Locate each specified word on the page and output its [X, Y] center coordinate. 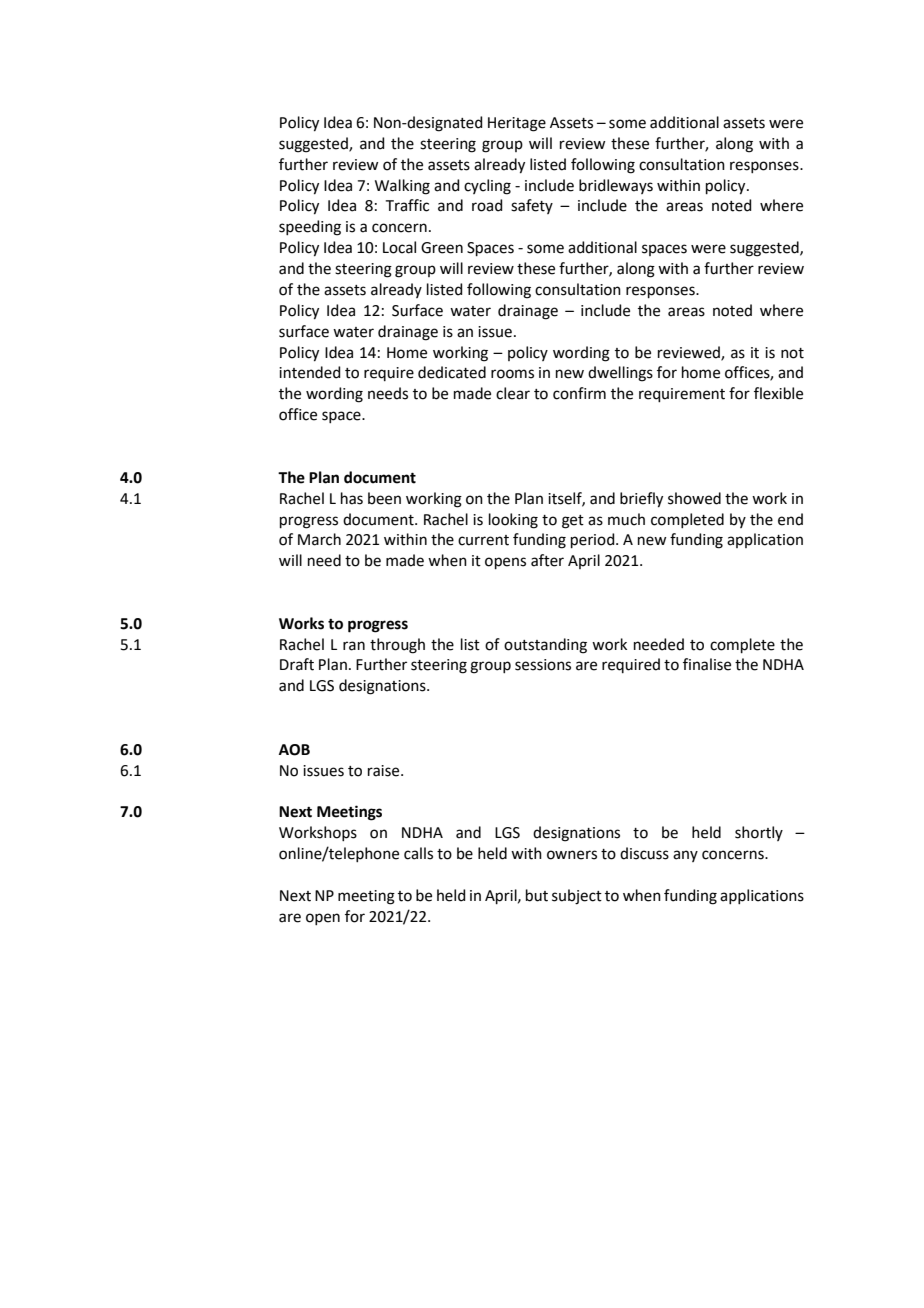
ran [354, 646]
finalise [707, 664]
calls [418, 853]
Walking [402, 187]
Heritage [517, 124]
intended [310, 372]
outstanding [545, 646]
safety [532, 206]
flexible [778, 393]
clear [513, 393]
